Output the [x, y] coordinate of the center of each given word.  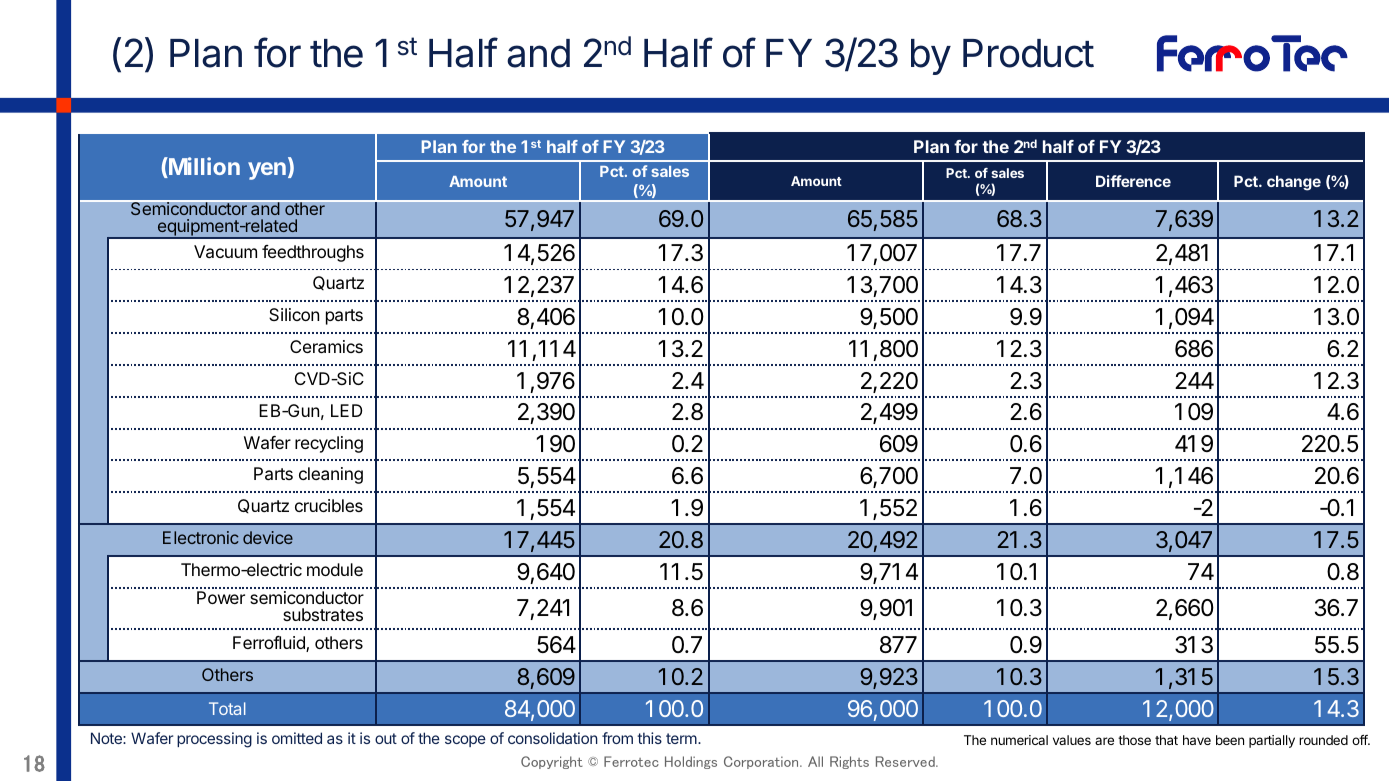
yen [267, 171]
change [1294, 183]
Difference [1133, 181]
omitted [297, 738]
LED [347, 410]
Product [1028, 53]
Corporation [762, 762]
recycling [329, 444]
